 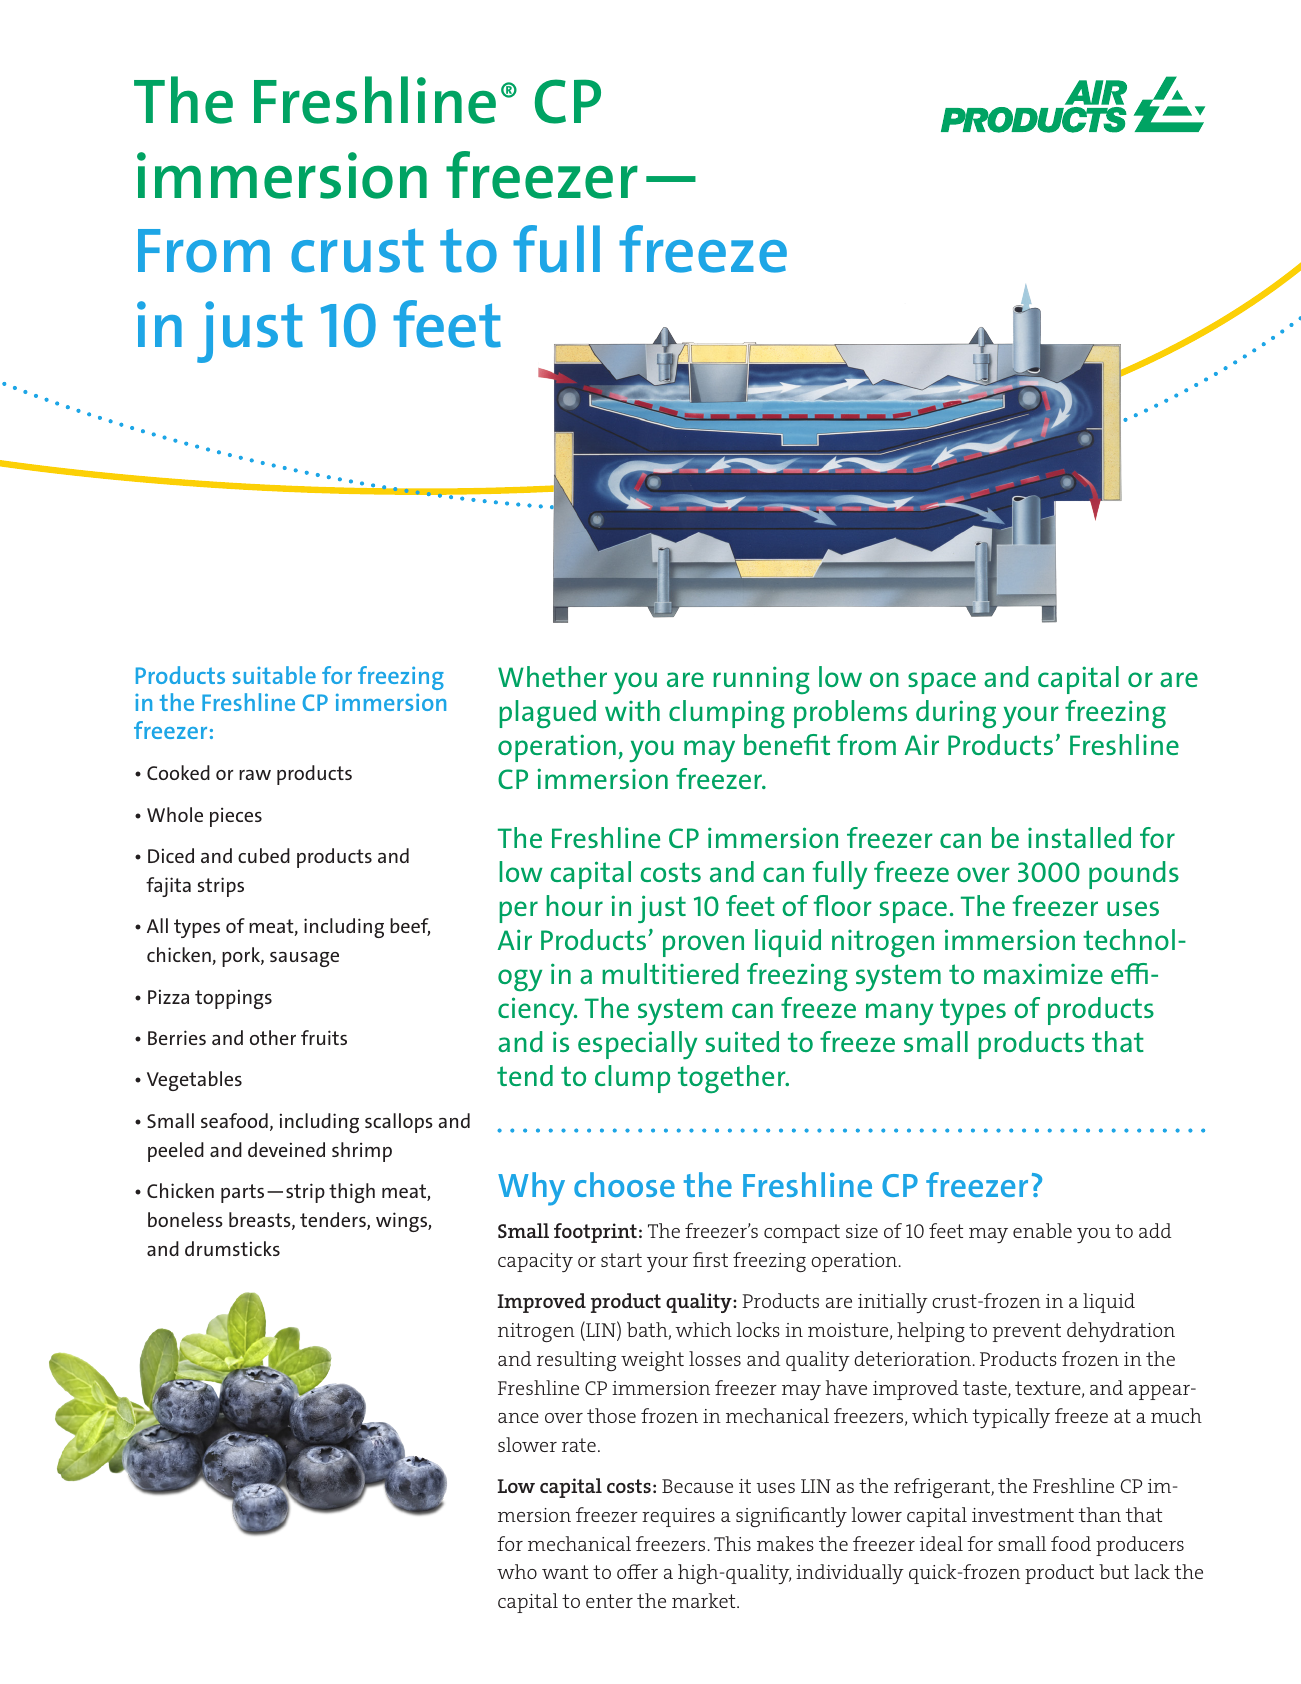 I want to click on weight, so click(x=652, y=1361).
